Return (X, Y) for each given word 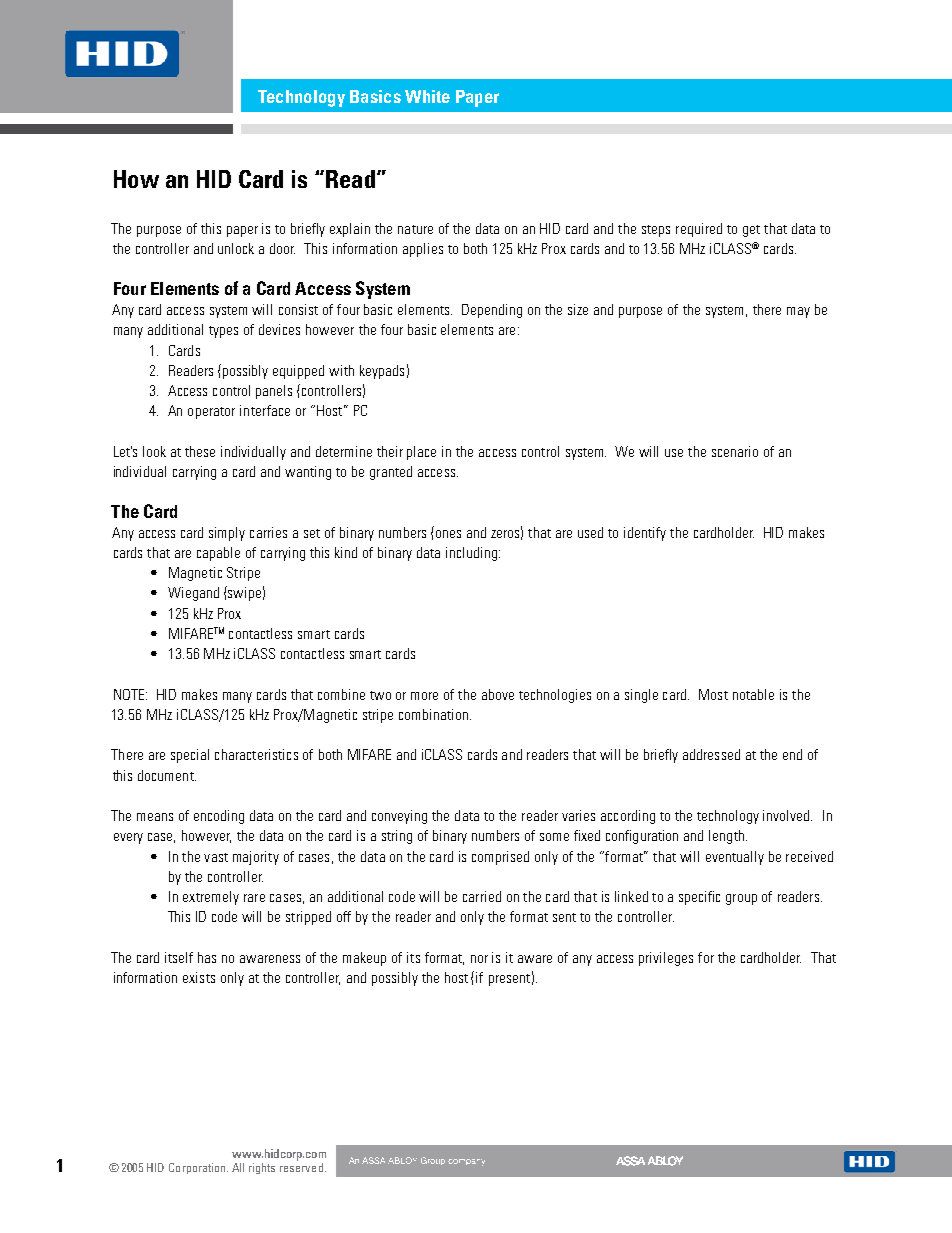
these (200, 451)
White (427, 96)
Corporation (198, 1168)
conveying (399, 817)
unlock (236, 248)
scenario (735, 451)
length (726, 837)
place (421, 453)
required (699, 230)
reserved (301, 1167)
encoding (219, 817)
